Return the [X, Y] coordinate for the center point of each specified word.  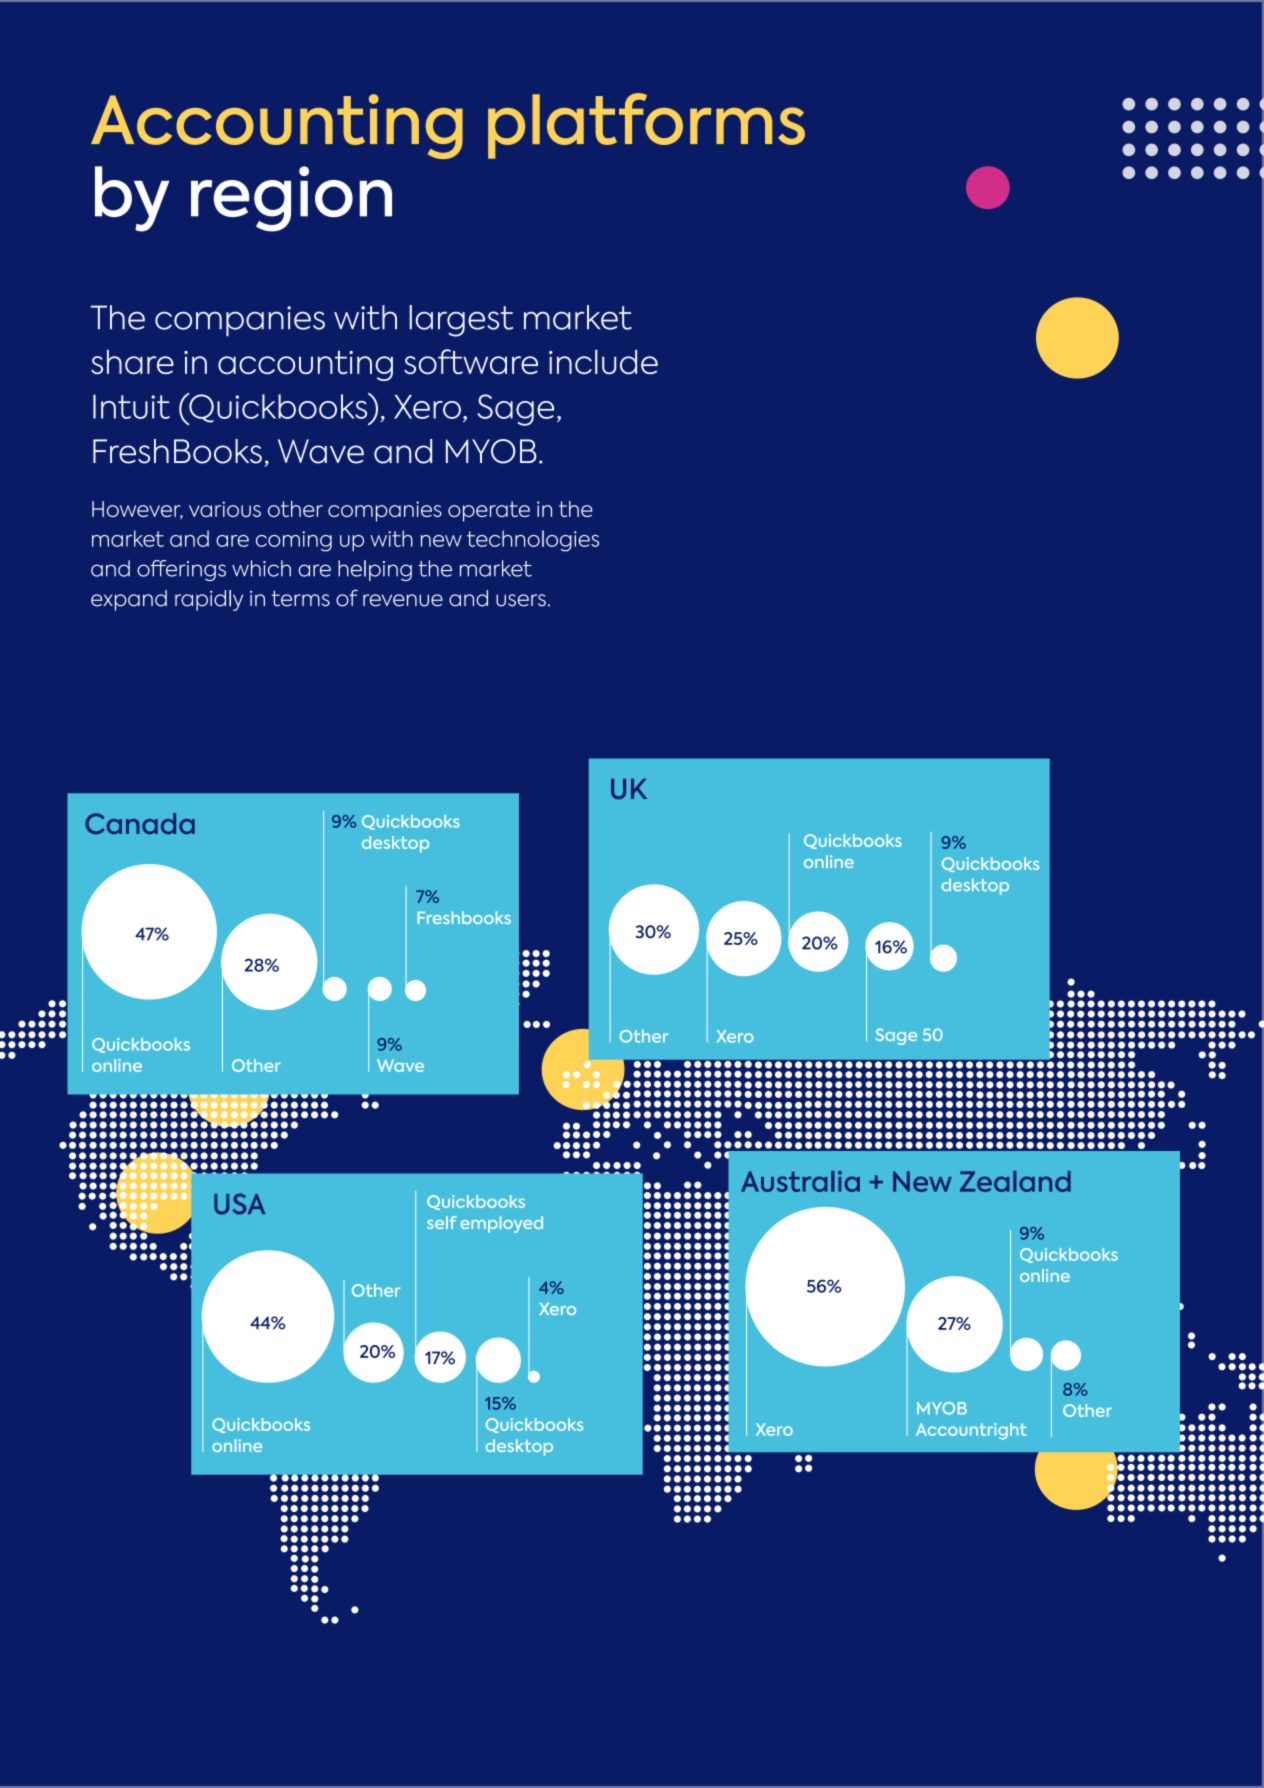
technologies [533, 541]
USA [239, 1204]
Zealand [1015, 1181]
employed [501, 1224]
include [603, 362]
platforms [646, 126]
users [521, 600]
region [291, 199]
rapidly [209, 600]
